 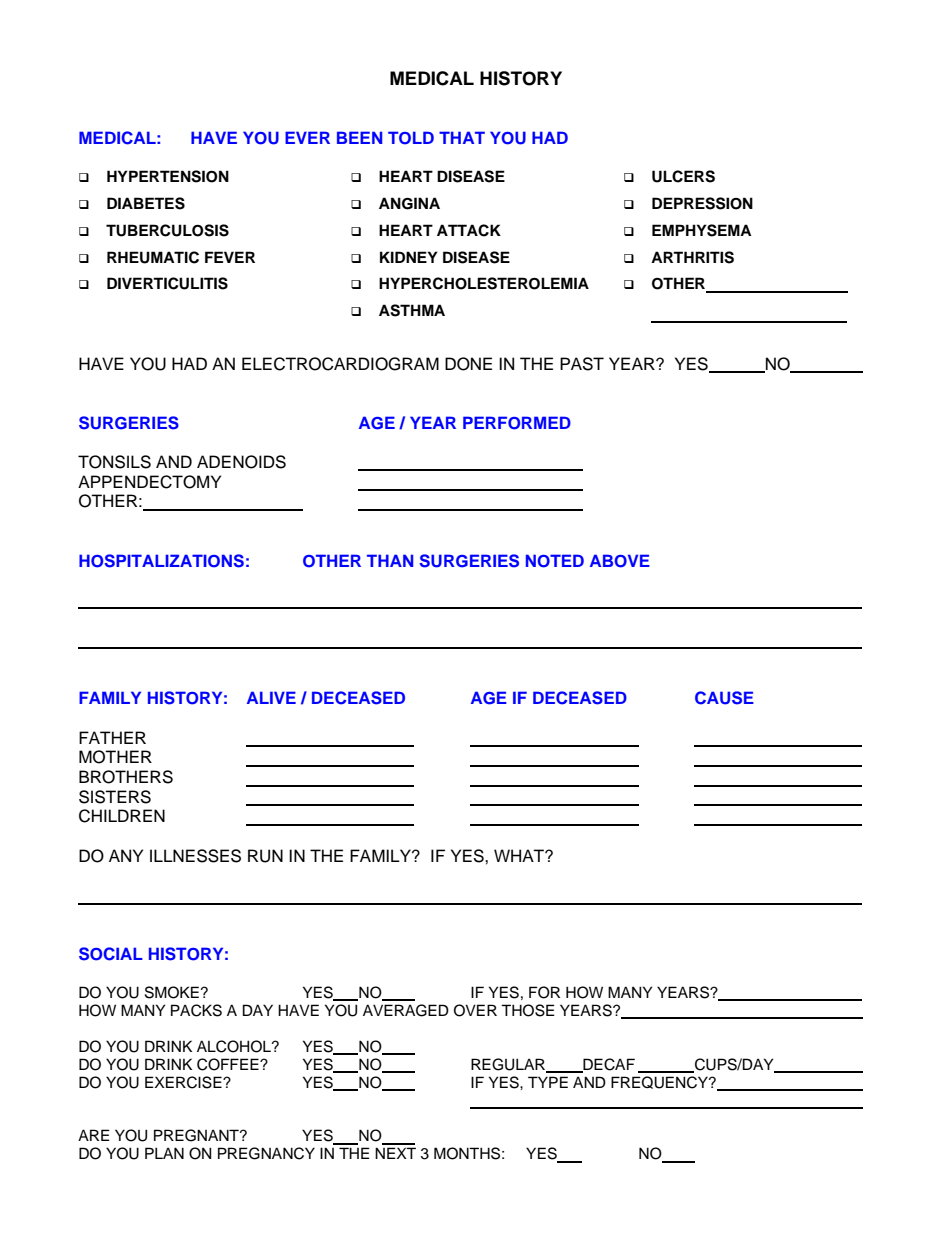 What do you see at coordinates (197, 1135) in the image?
I see `PREGNANT` at bounding box center [197, 1135].
